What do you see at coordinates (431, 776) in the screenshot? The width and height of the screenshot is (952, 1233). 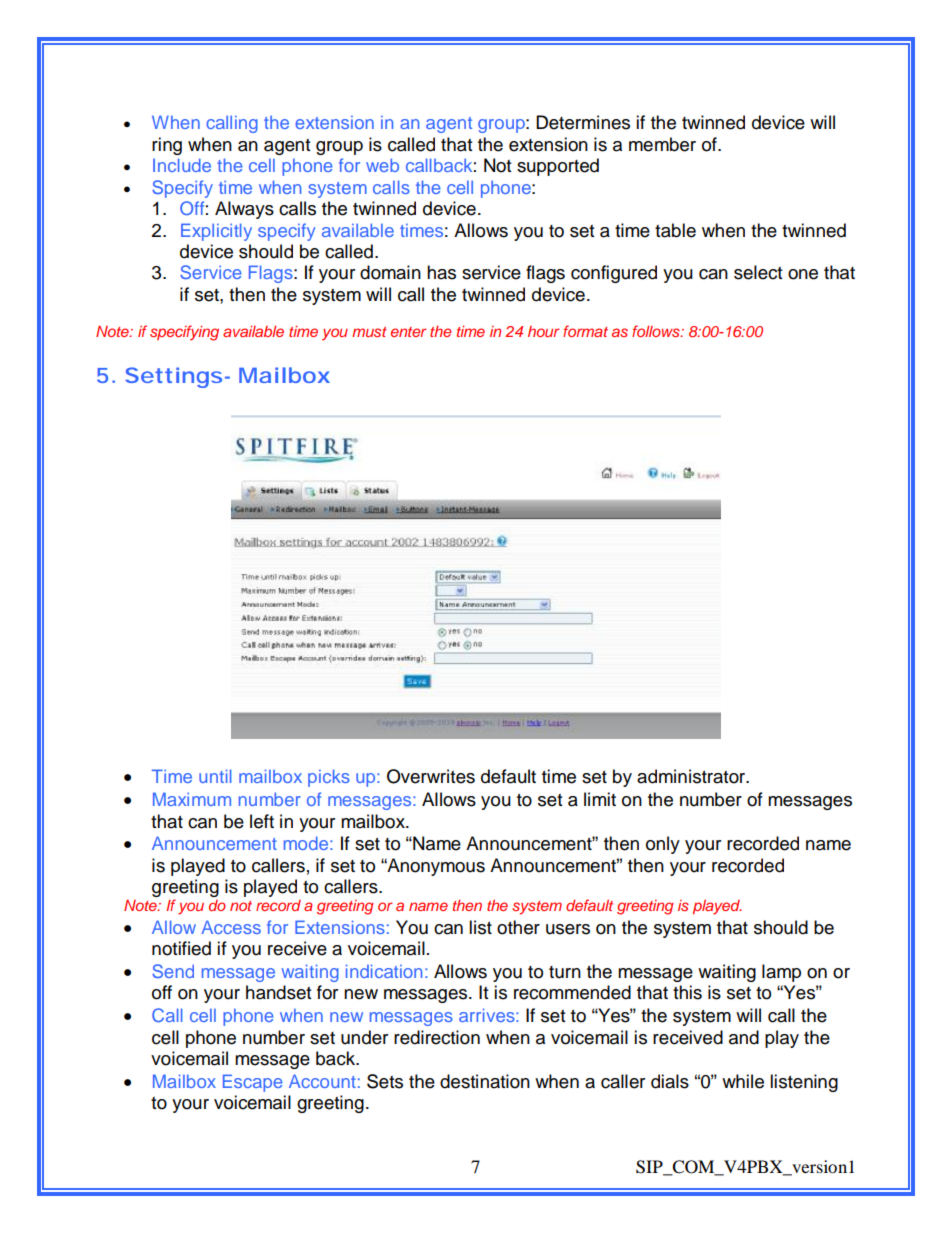 I see `Overwrites` at bounding box center [431, 776].
